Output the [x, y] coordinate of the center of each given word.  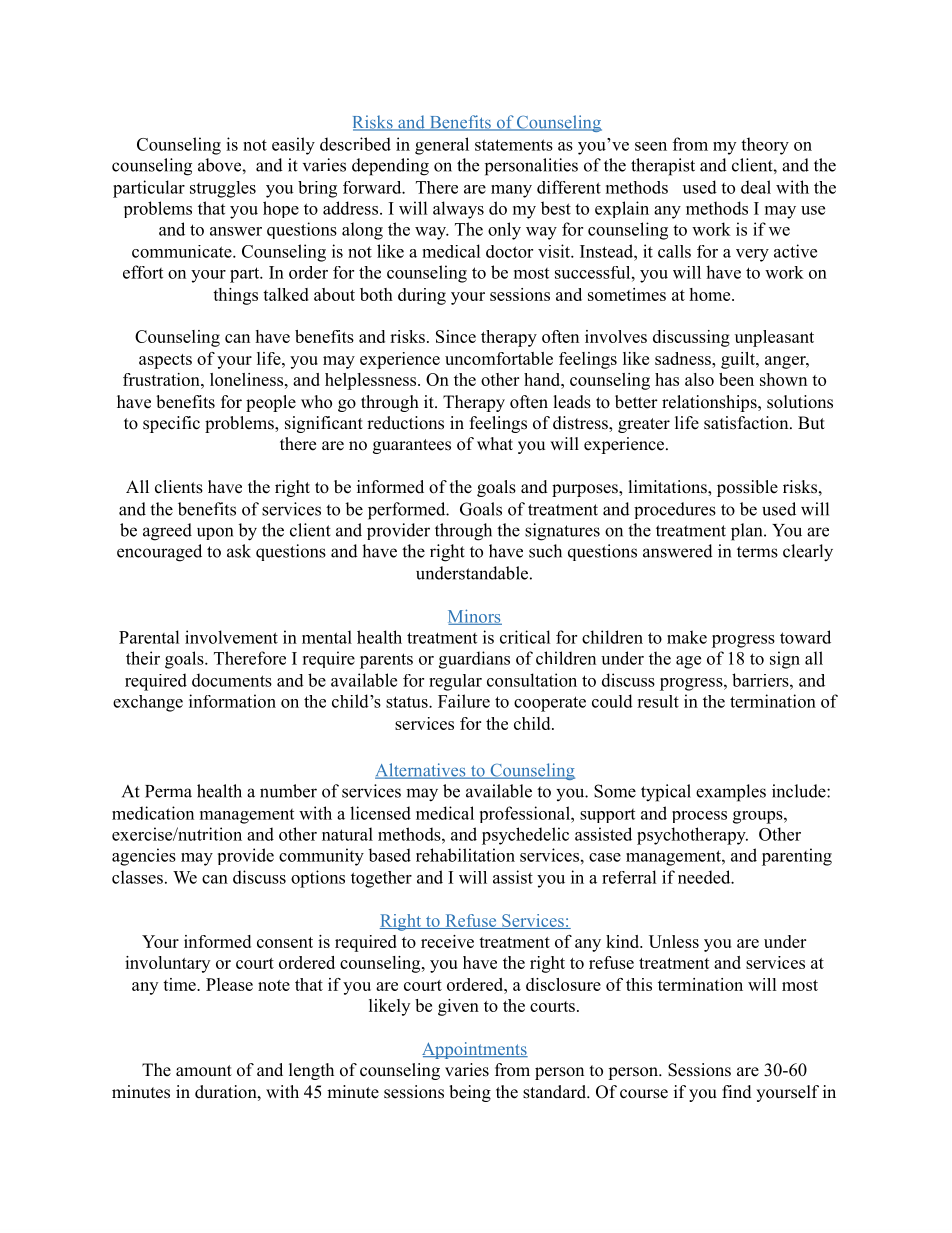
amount [204, 1071]
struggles [223, 189]
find [737, 1092]
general [442, 146]
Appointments [475, 1050]
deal [756, 187]
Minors [475, 617]
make [687, 637]
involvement [231, 637]
